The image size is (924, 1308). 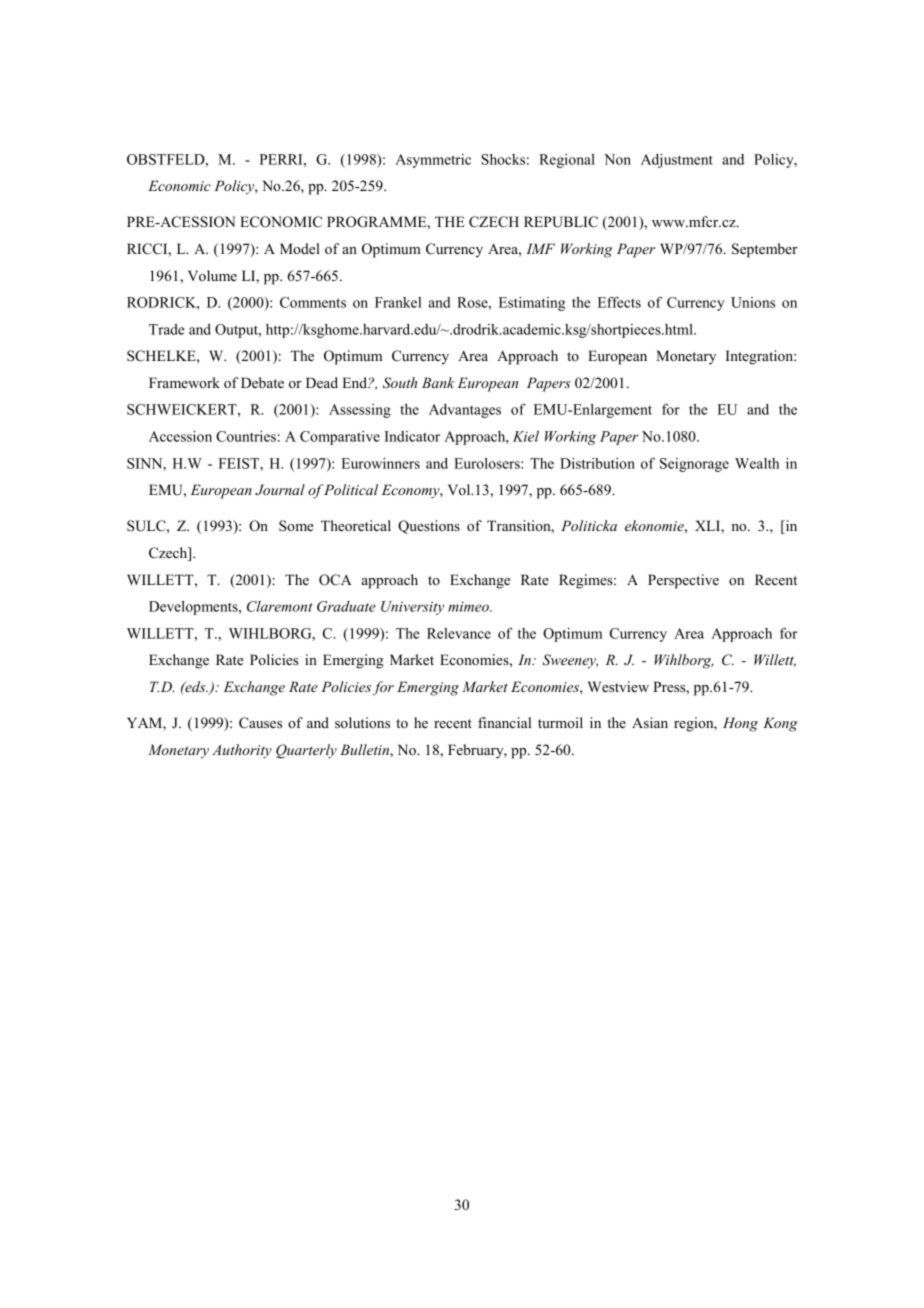 I want to click on Causes, so click(x=260, y=723).
